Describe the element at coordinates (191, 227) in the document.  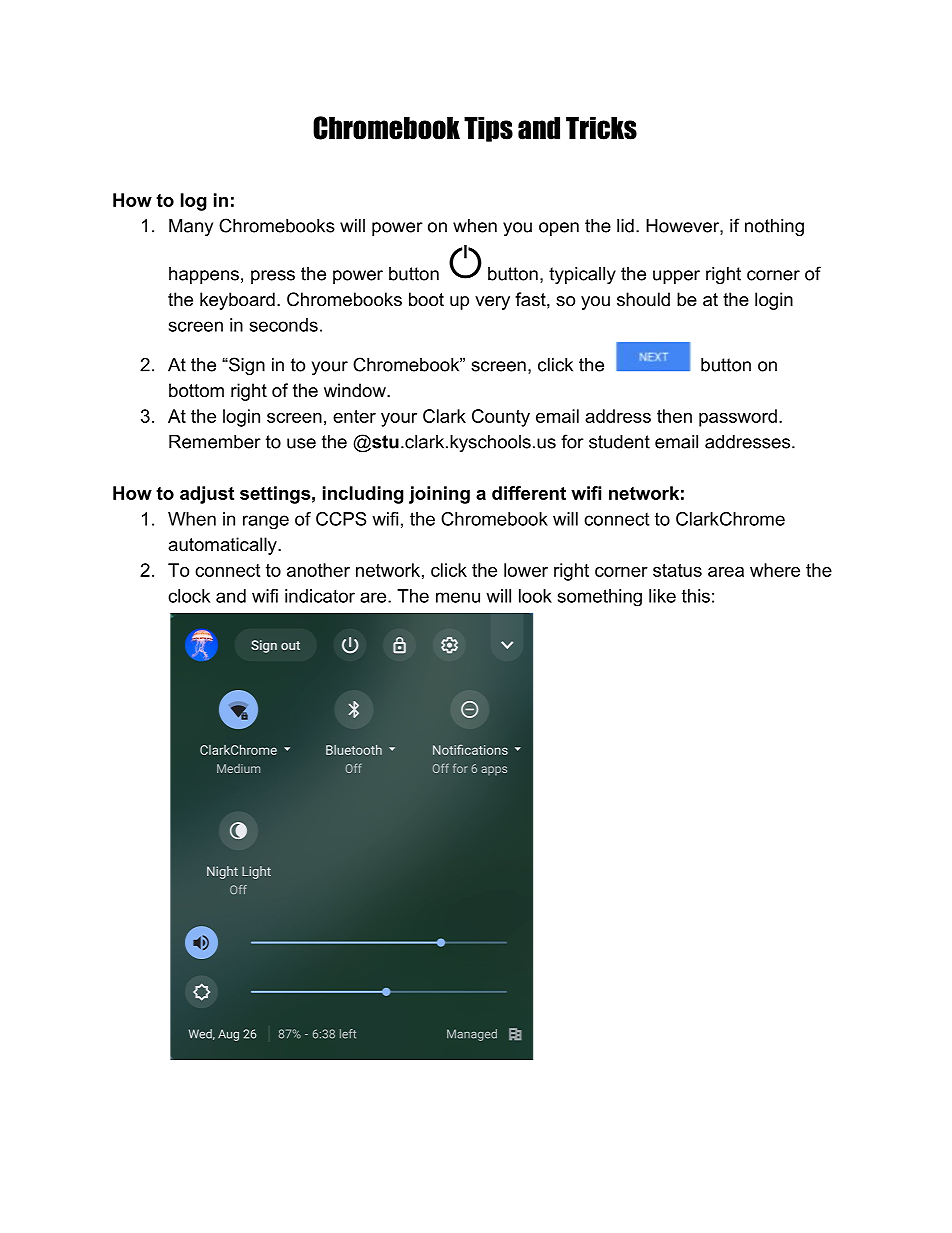
I see `Many` at that location.
